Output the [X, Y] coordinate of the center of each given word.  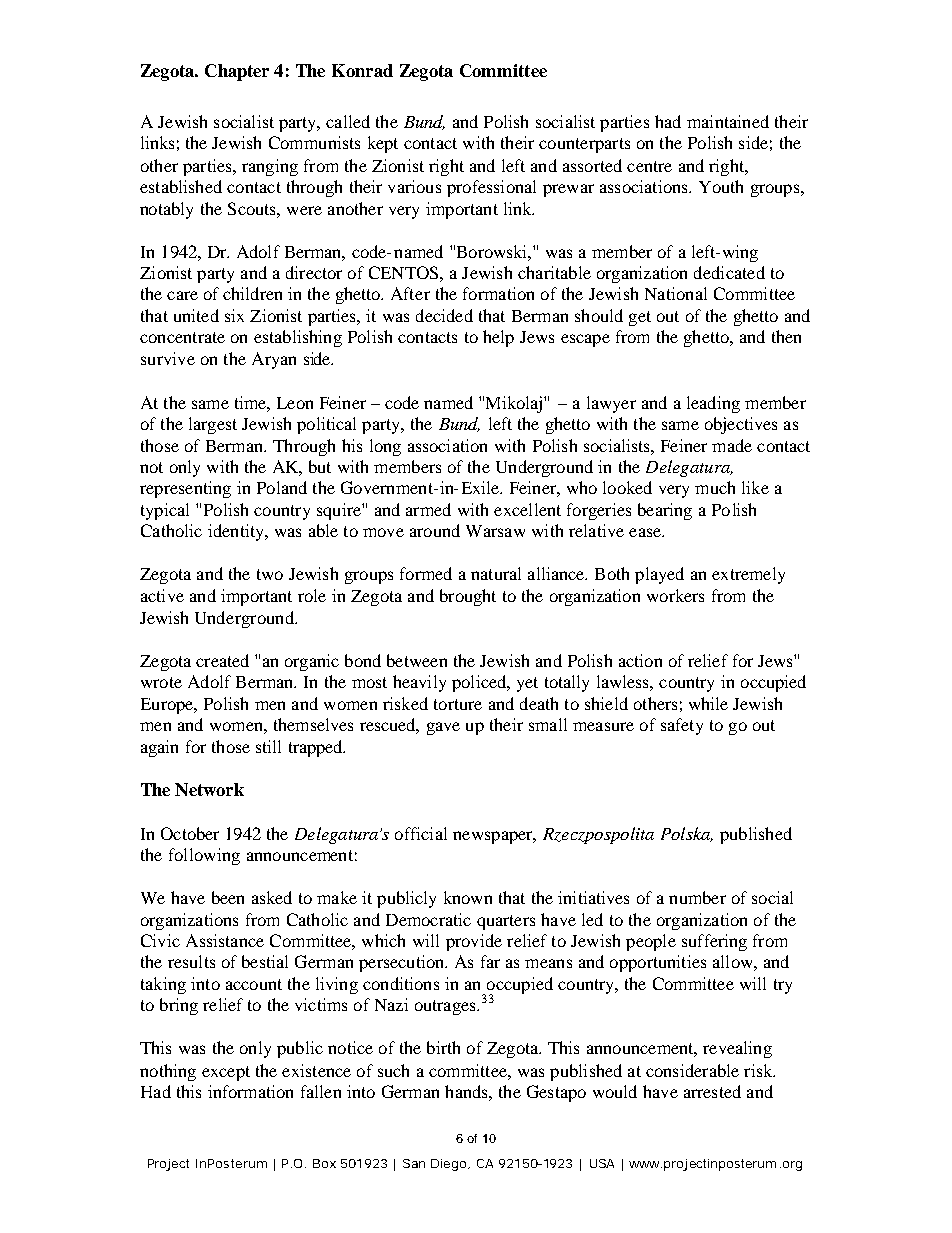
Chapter [237, 72]
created [222, 660]
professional [491, 188]
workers [675, 595]
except [226, 1073]
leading [713, 404]
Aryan [274, 360]
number [697, 897]
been [228, 897]
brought [468, 597]
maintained [728, 121]
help [498, 338]
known [468, 897]
